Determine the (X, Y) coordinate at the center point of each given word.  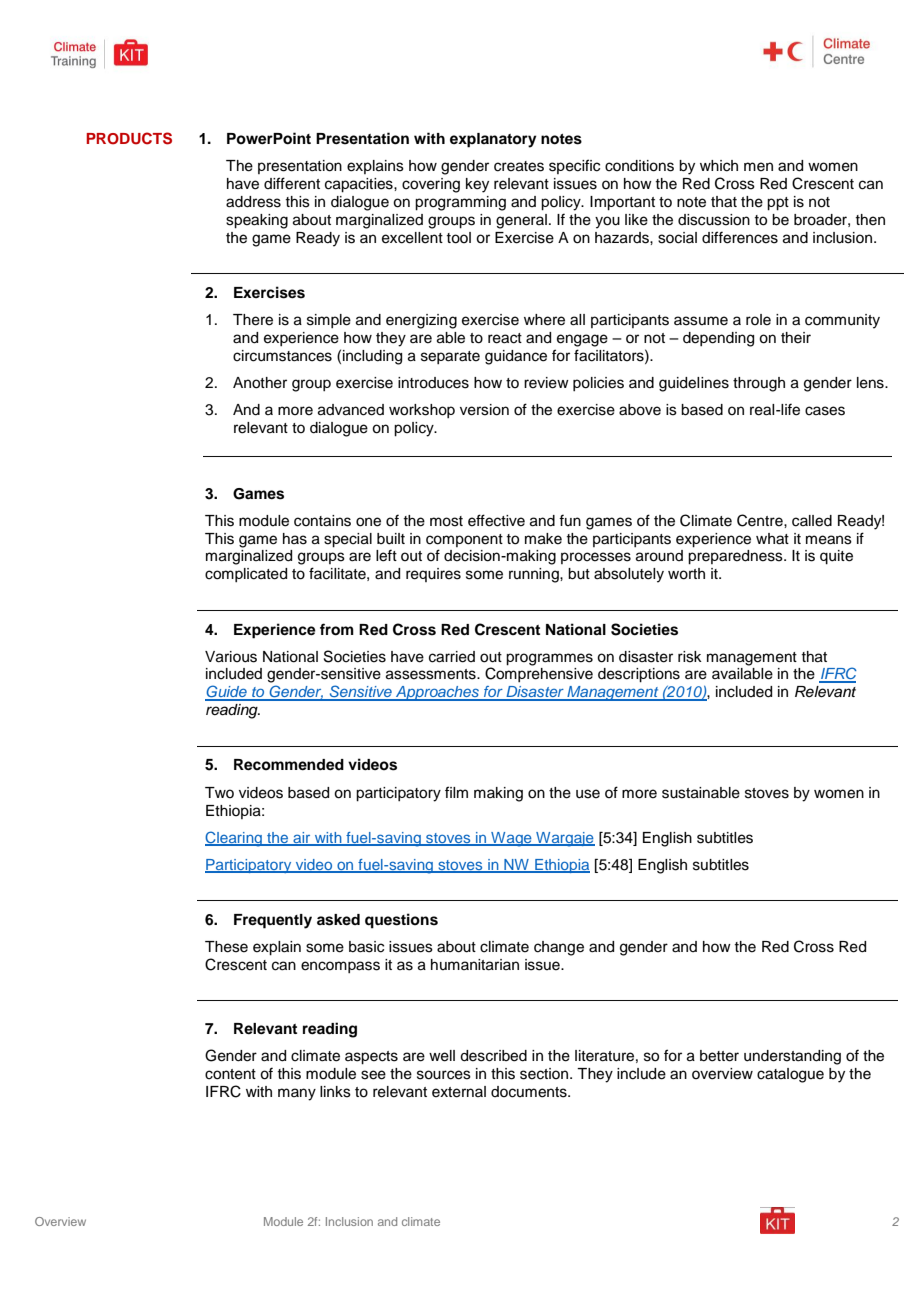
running (535, 575)
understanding (792, 1057)
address (253, 202)
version (484, 410)
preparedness (736, 557)
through (759, 384)
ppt (778, 204)
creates (519, 166)
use (588, 794)
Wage (511, 839)
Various (231, 657)
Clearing (234, 839)
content (230, 1074)
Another (260, 383)
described (493, 1056)
